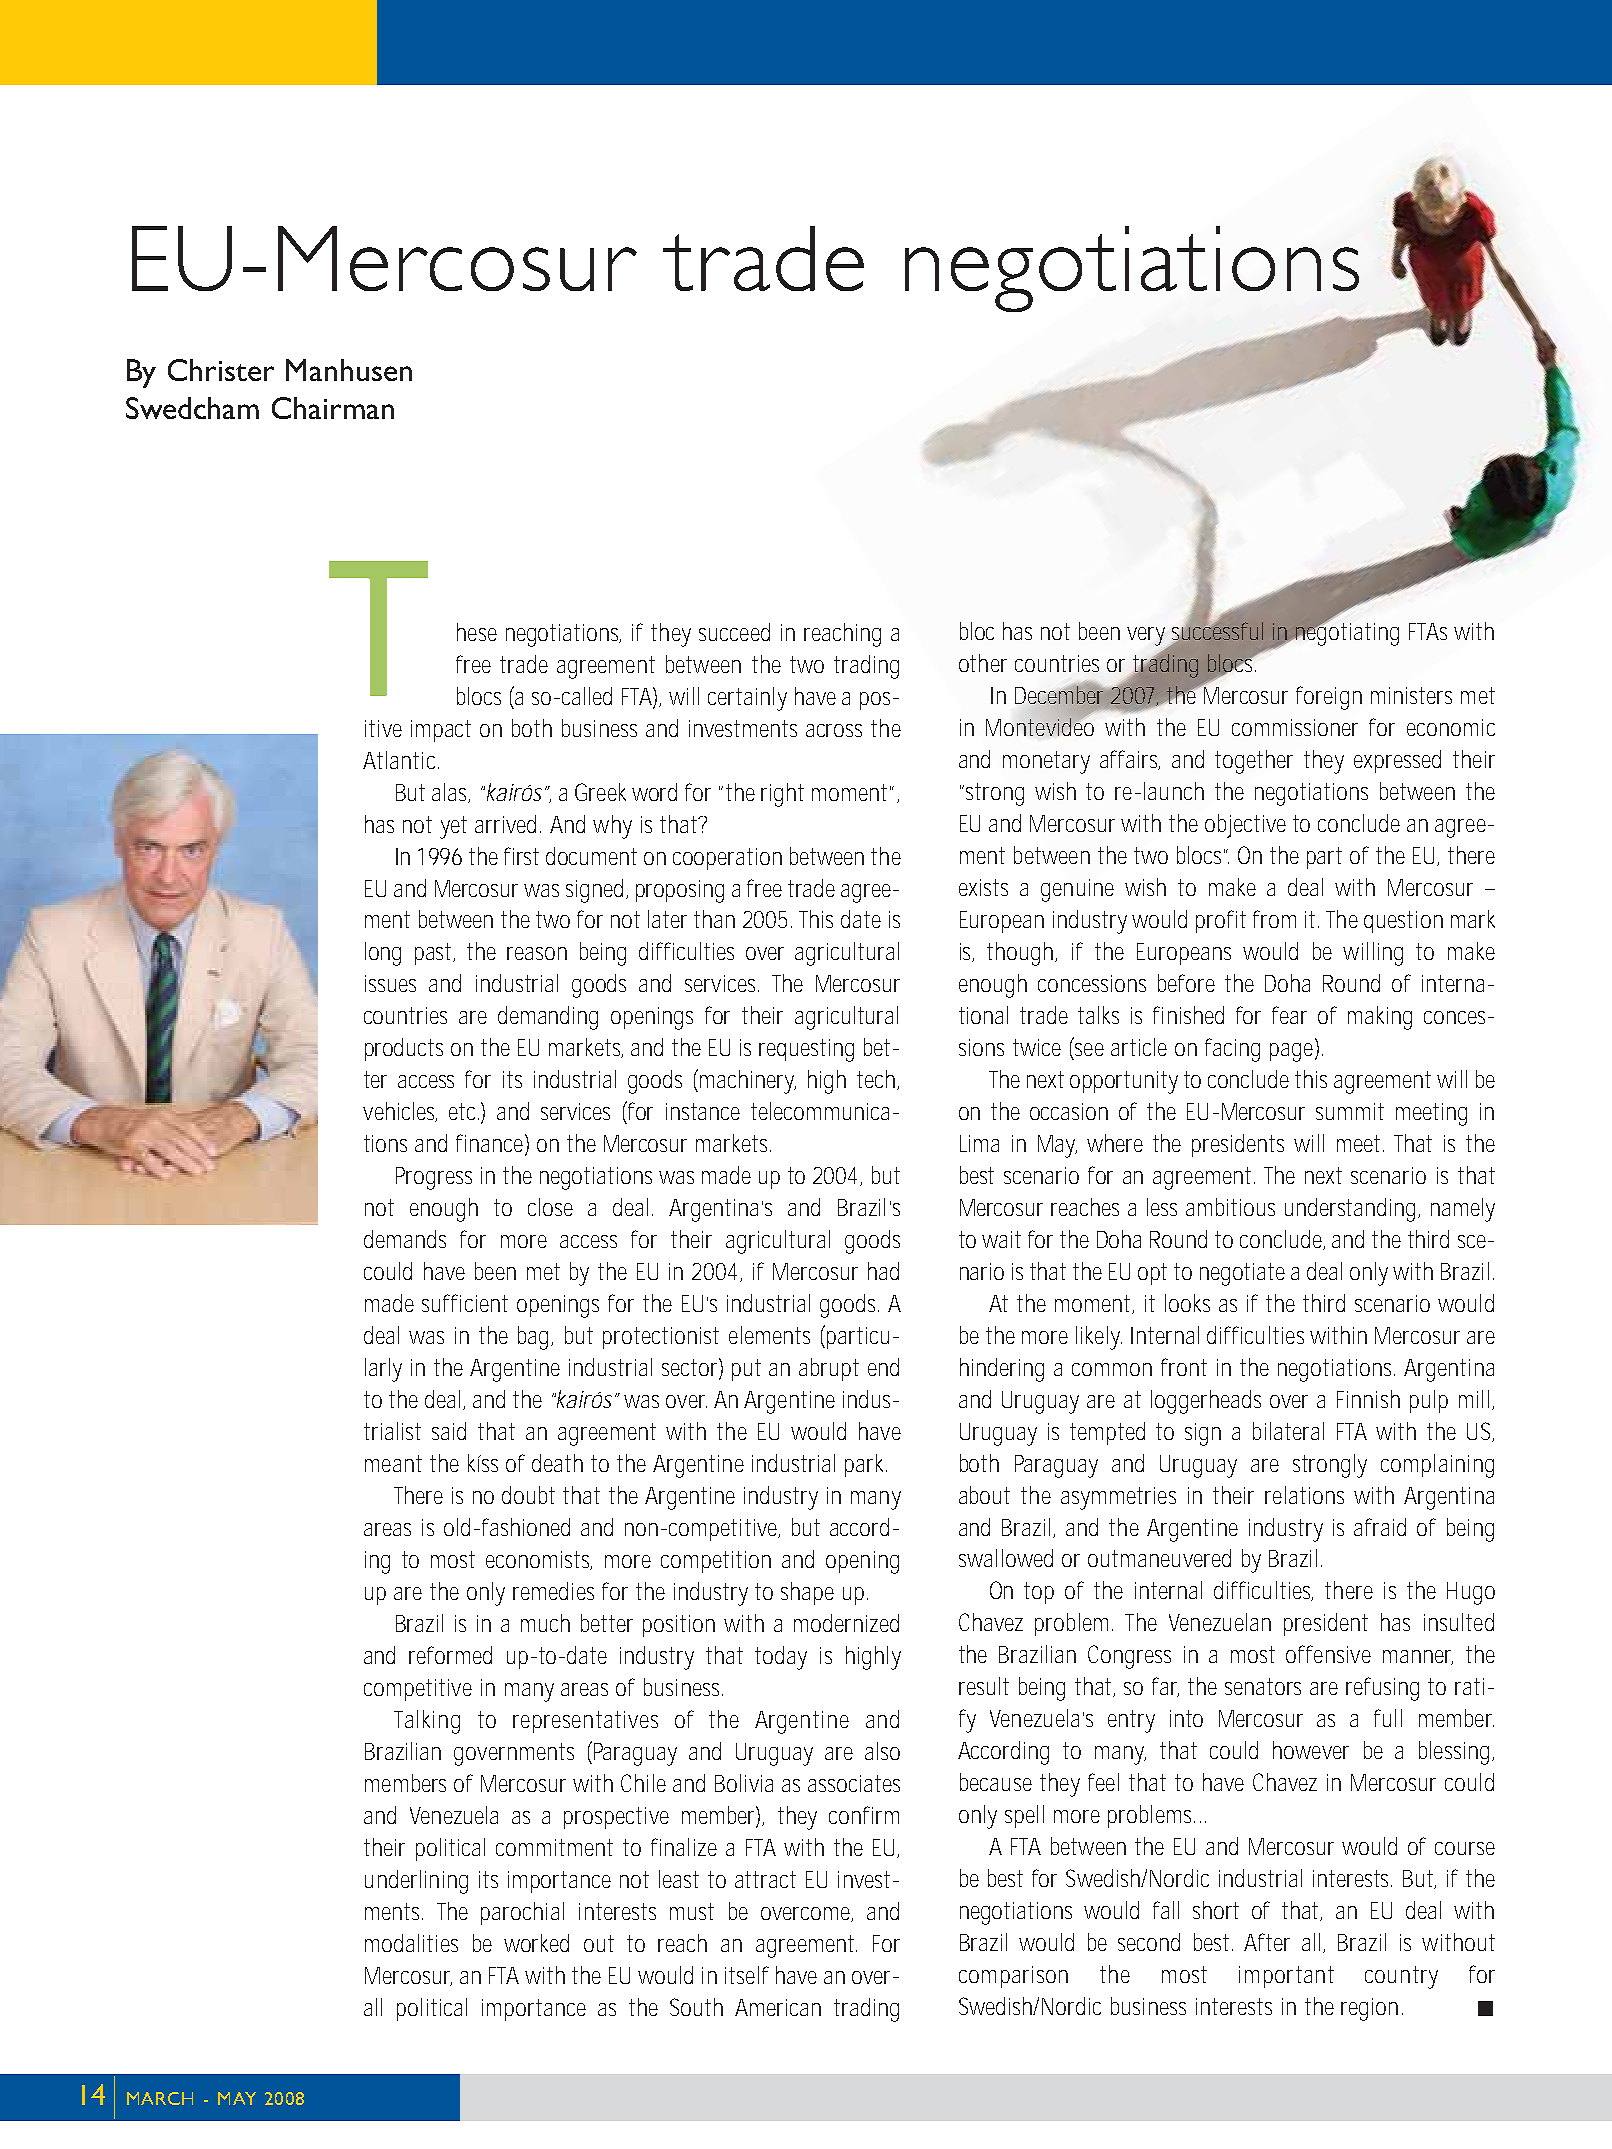 This document has height=2149, width=1612. Describe the element at coordinates (411, 1943) in the document. I see `modalities` at that location.
